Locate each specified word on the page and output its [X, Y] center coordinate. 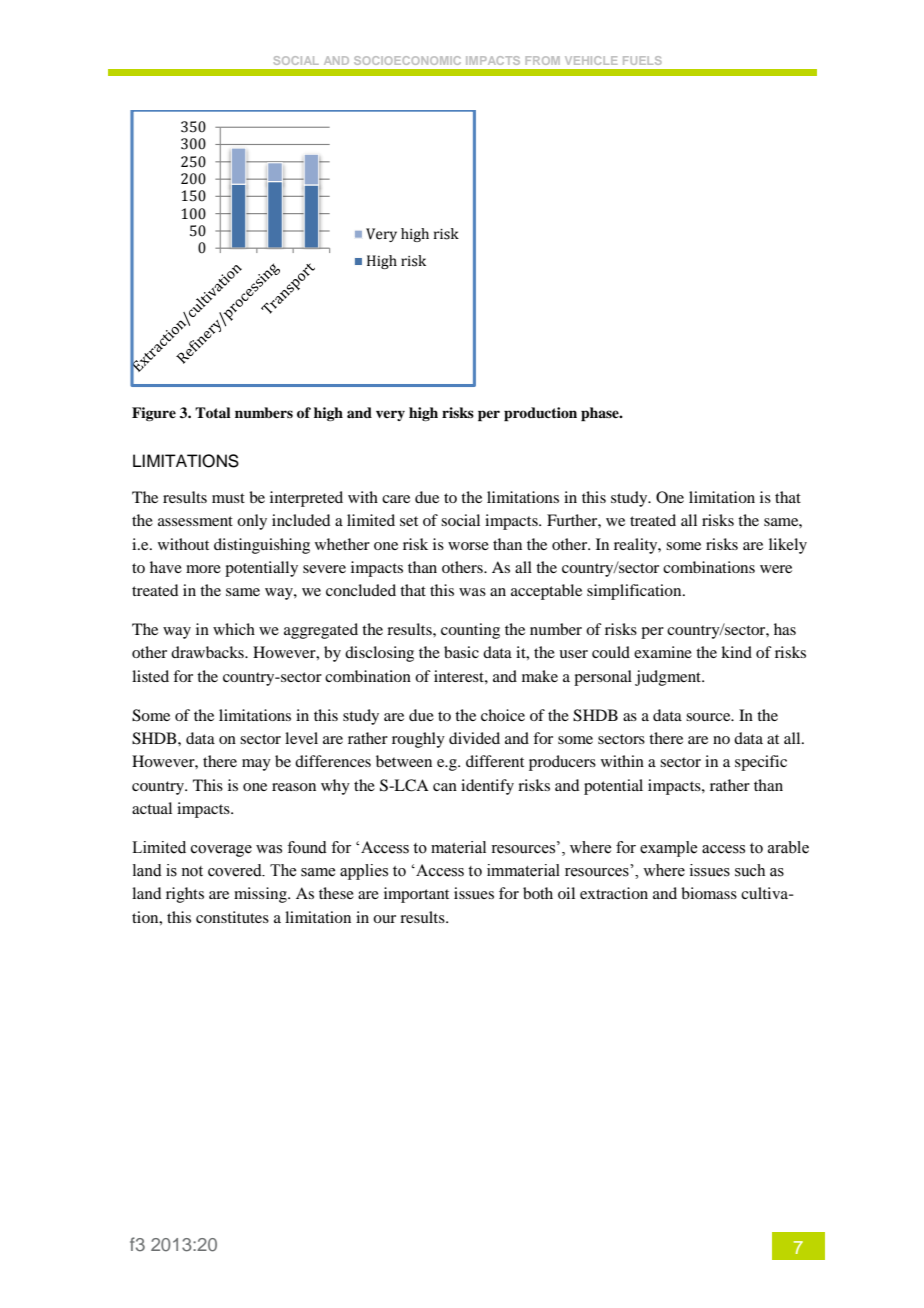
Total [213, 412]
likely [788, 546]
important [416, 895]
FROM [543, 60]
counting [470, 631]
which [234, 629]
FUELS [642, 60]
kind [736, 652]
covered [236, 870]
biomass [709, 893]
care [396, 499]
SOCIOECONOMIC [407, 60]
